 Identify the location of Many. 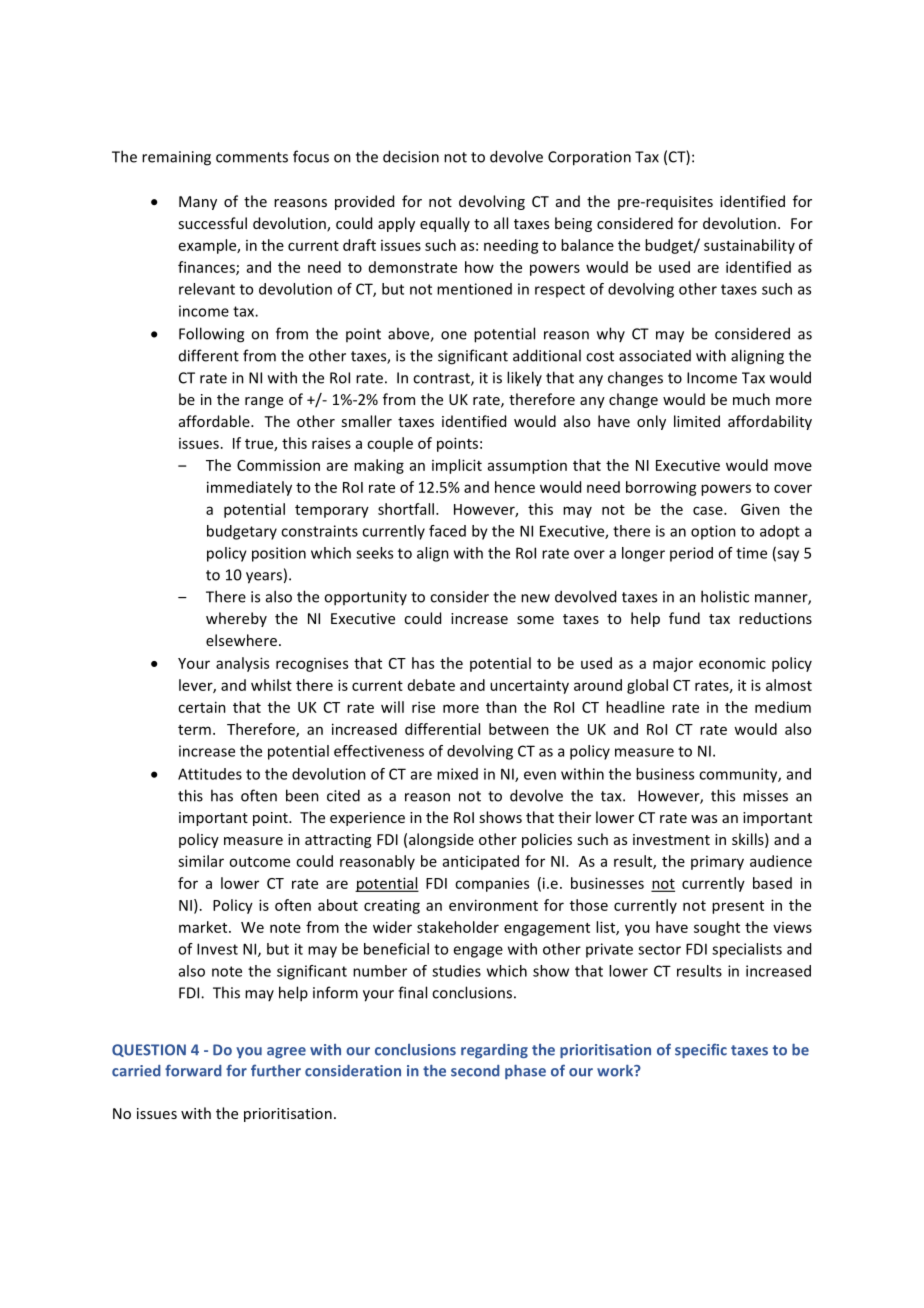
(198, 203).
